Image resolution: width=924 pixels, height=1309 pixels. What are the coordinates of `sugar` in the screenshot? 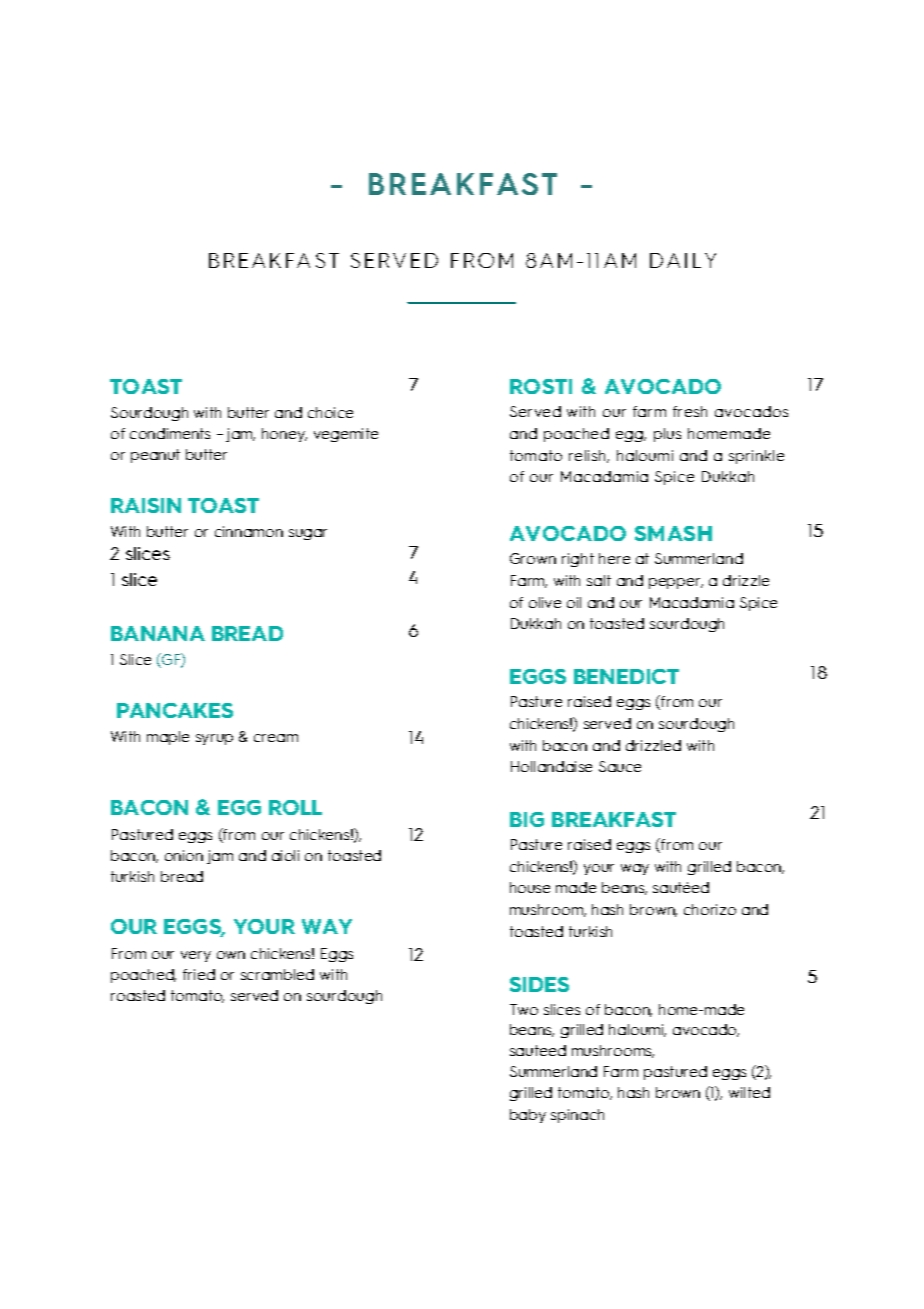 It's located at (308, 534).
